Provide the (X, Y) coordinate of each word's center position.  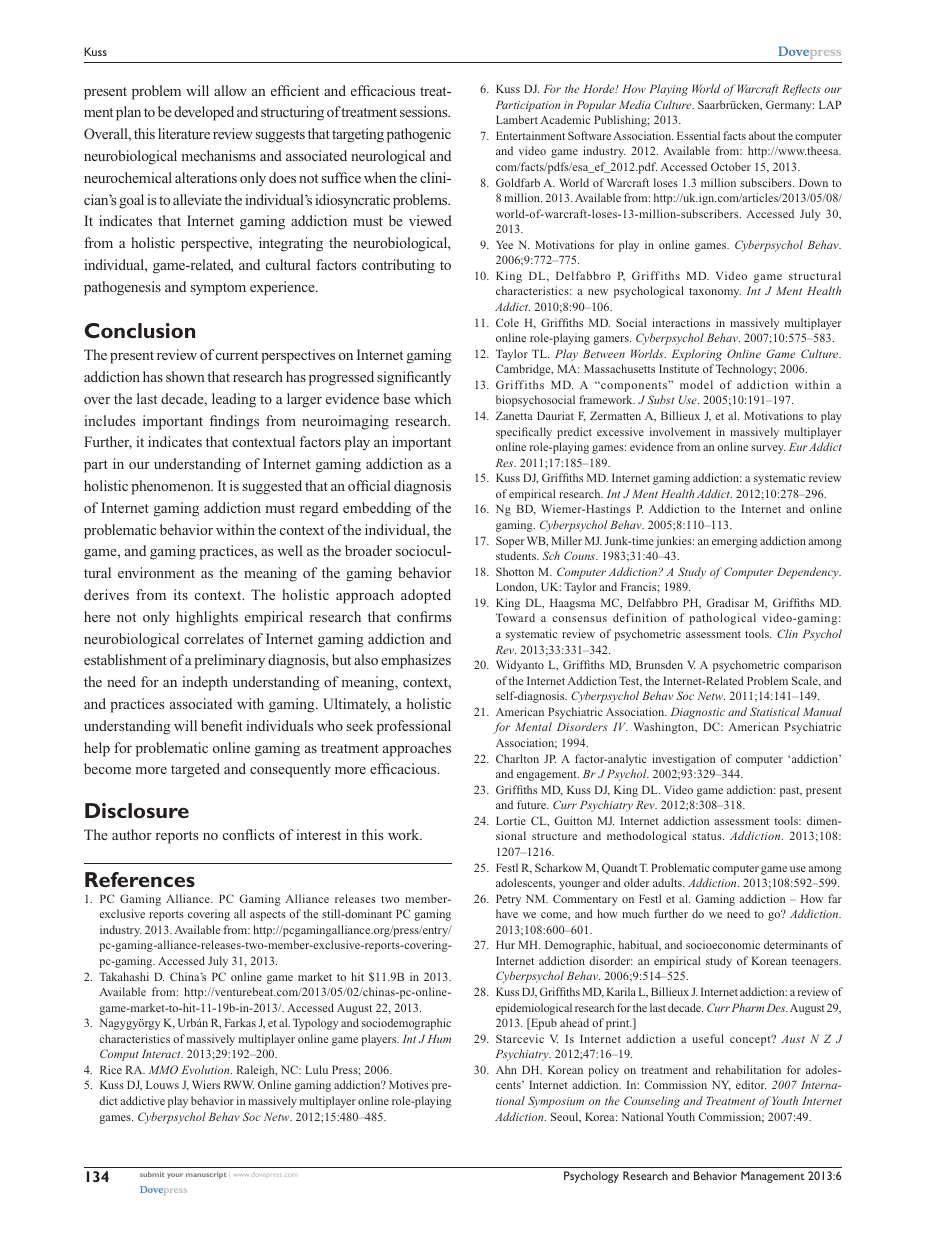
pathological (722, 619)
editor (751, 1084)
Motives (409, 1084)
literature (184, 133)
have (507, 913)
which (432, 398)
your (175, 1176)
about (762, 135)
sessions (425, 111)
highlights (207, 618)
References (140, 879)
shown (185, 376)
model (696, 384)
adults (668, 882)
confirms (424, 616)
